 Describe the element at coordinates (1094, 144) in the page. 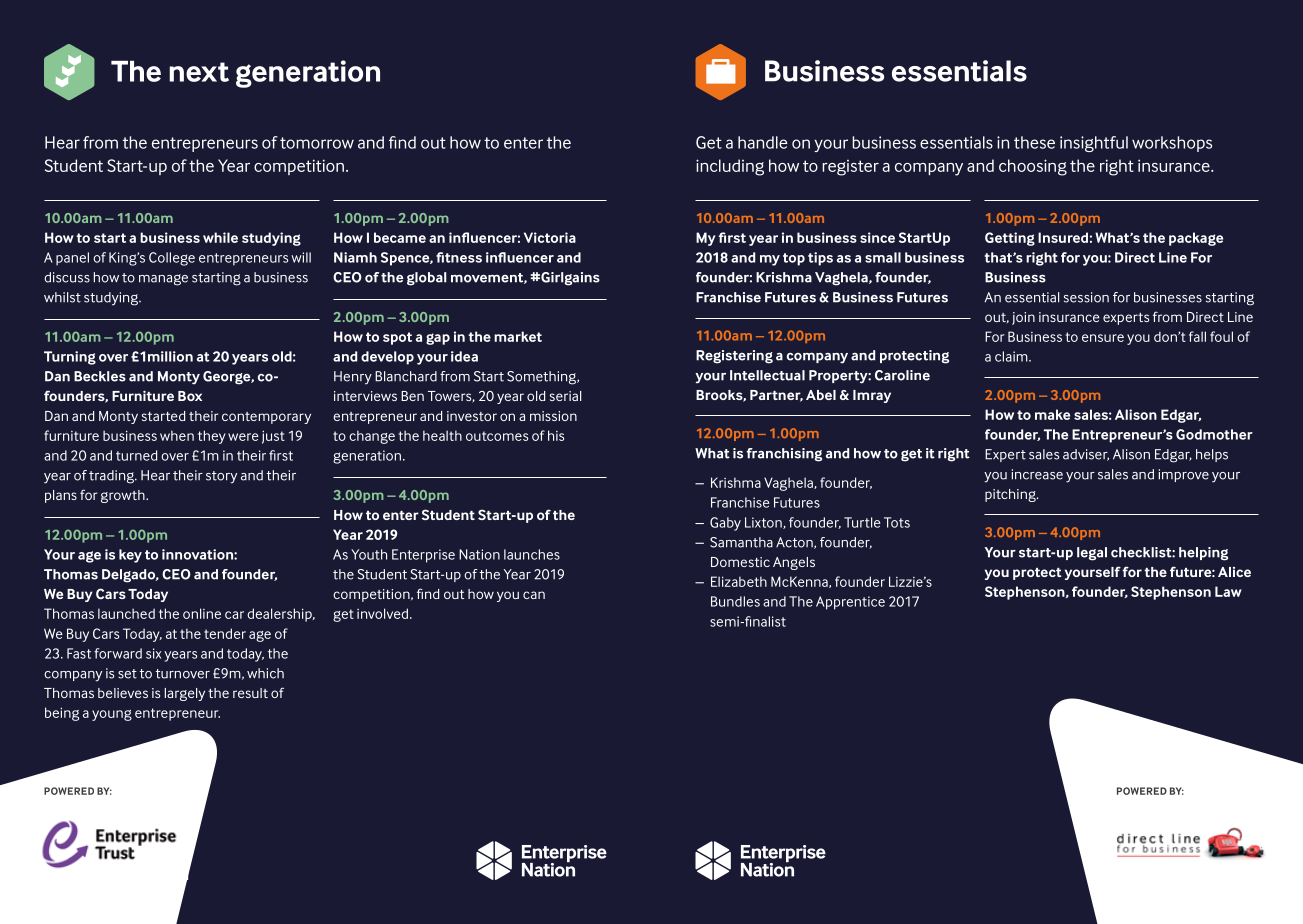

I see `insightful` at that location.
